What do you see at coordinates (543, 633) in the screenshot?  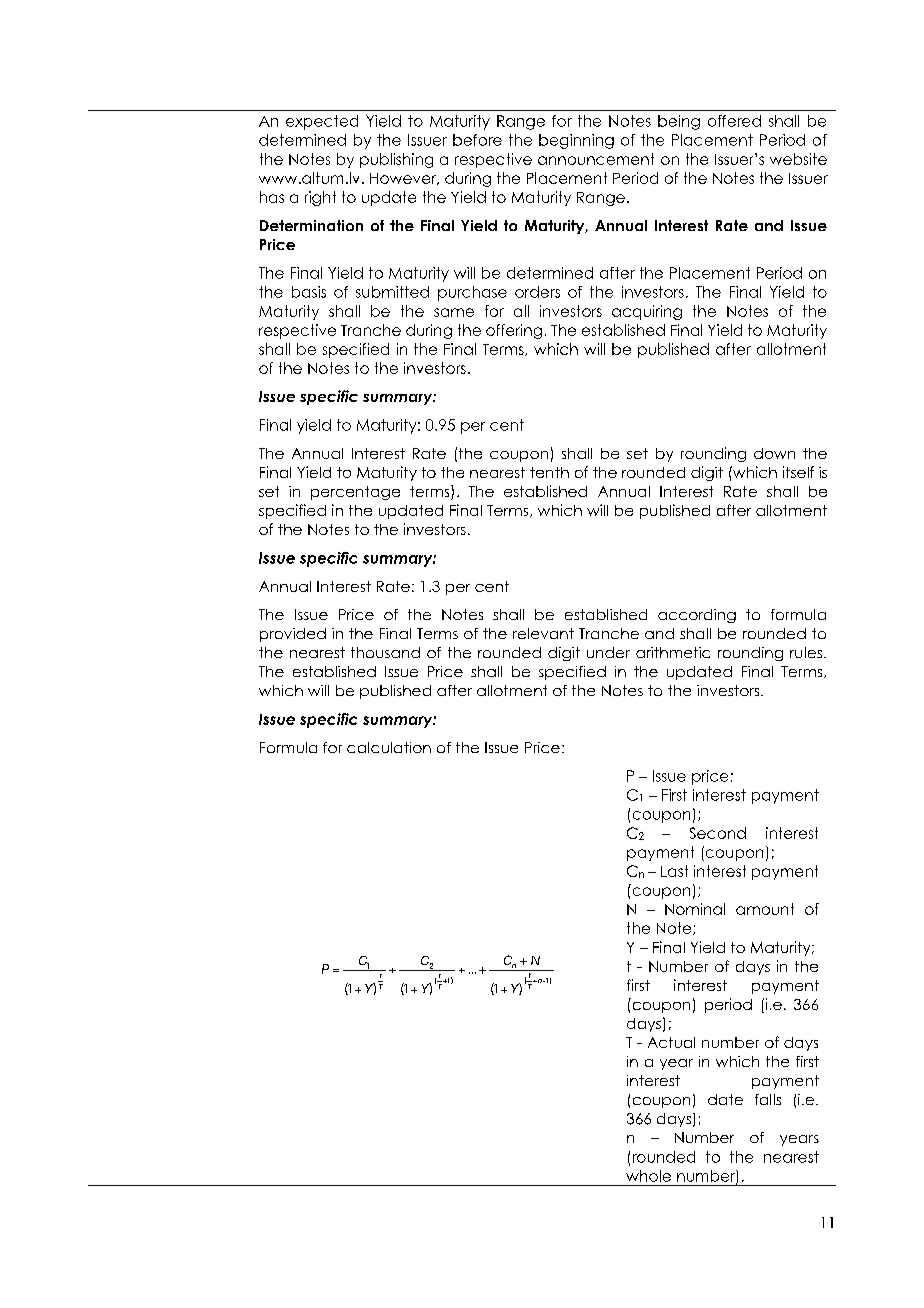 I see `relevant` at bounding box center [543, 633].
